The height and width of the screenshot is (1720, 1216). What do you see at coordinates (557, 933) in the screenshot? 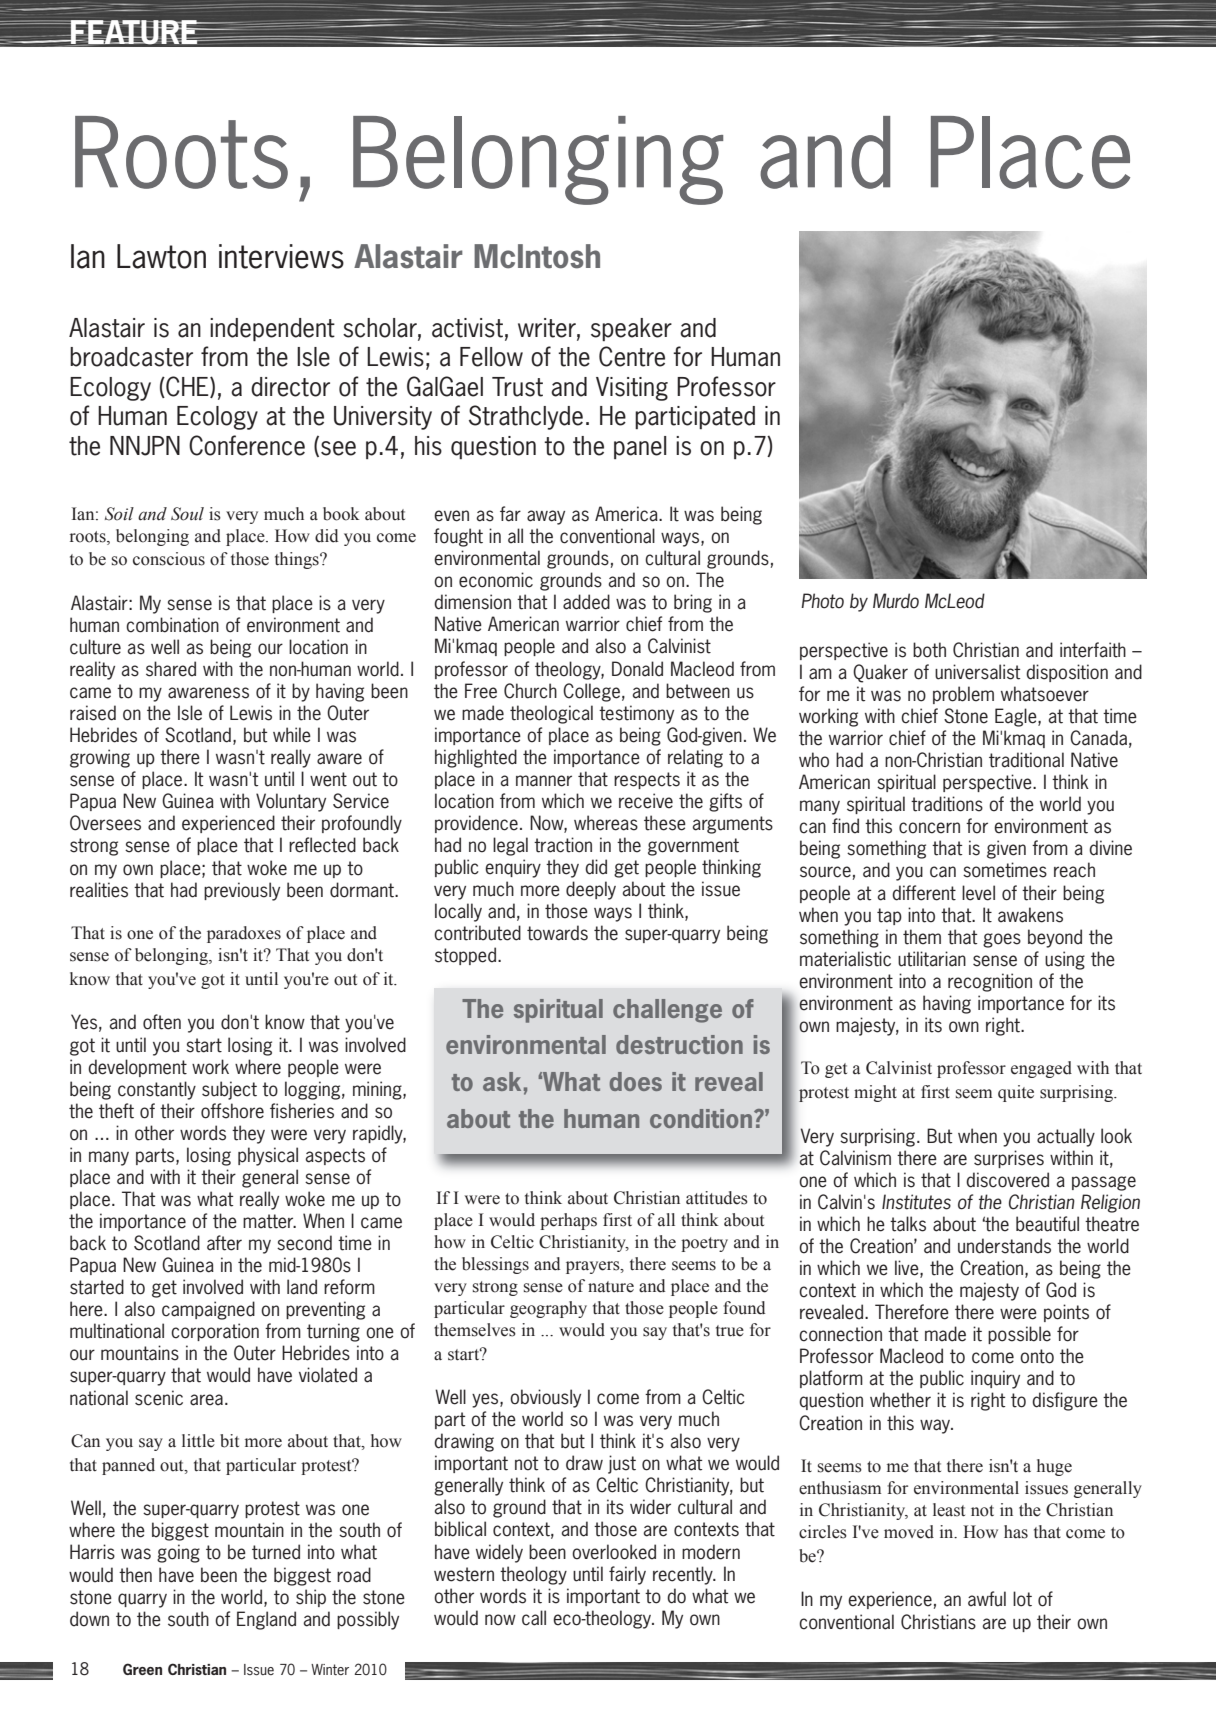
I see `towards` at bounding box center [557, 933].
